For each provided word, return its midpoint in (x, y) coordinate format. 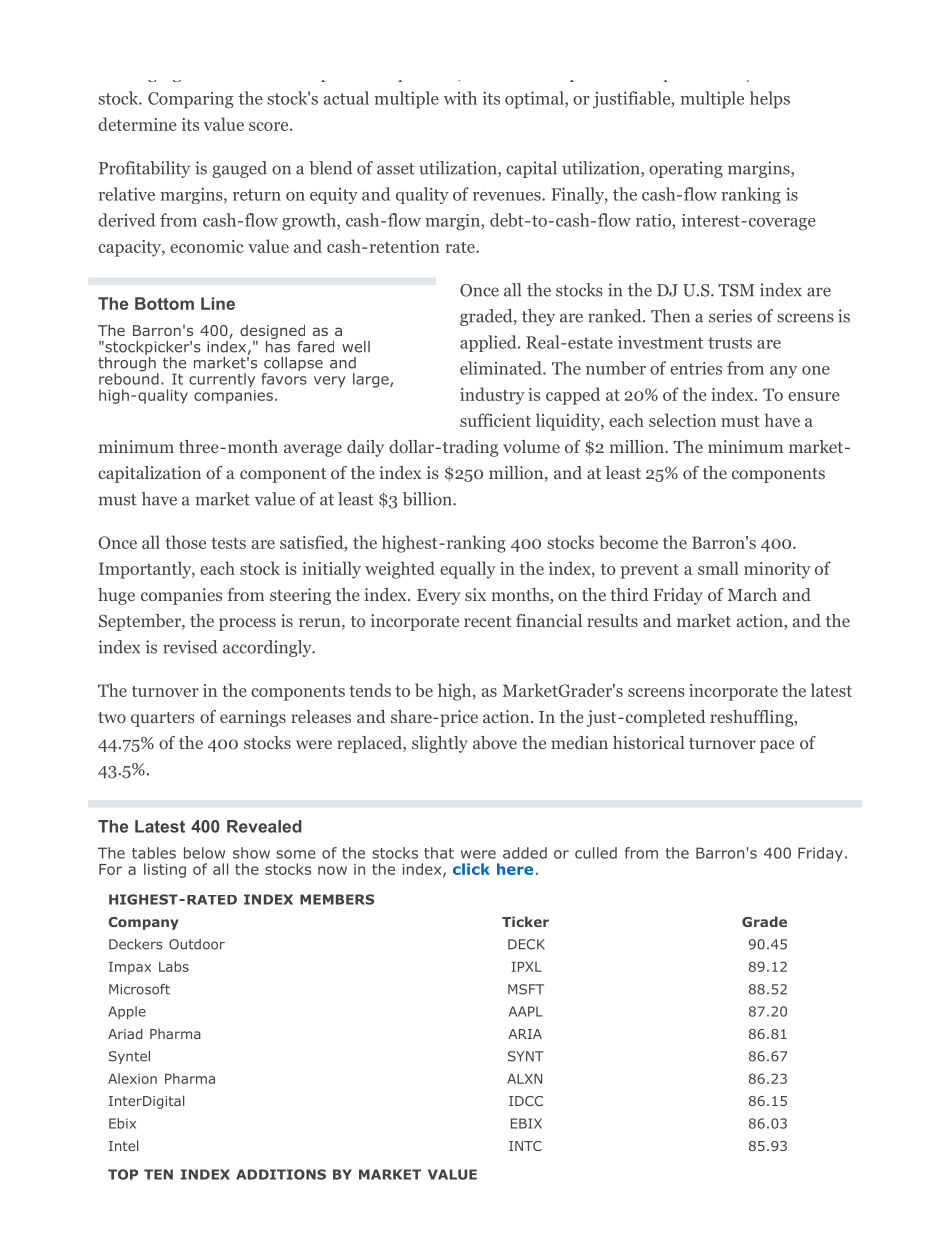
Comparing (190, 100)
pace (777, 746)
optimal (535, 100)
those (185, 542)
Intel (123, 1145)
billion (428, 499)
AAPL (526, 1011)
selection (682, 420)
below (204, 853)
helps (770, 100)
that (439, 853)
